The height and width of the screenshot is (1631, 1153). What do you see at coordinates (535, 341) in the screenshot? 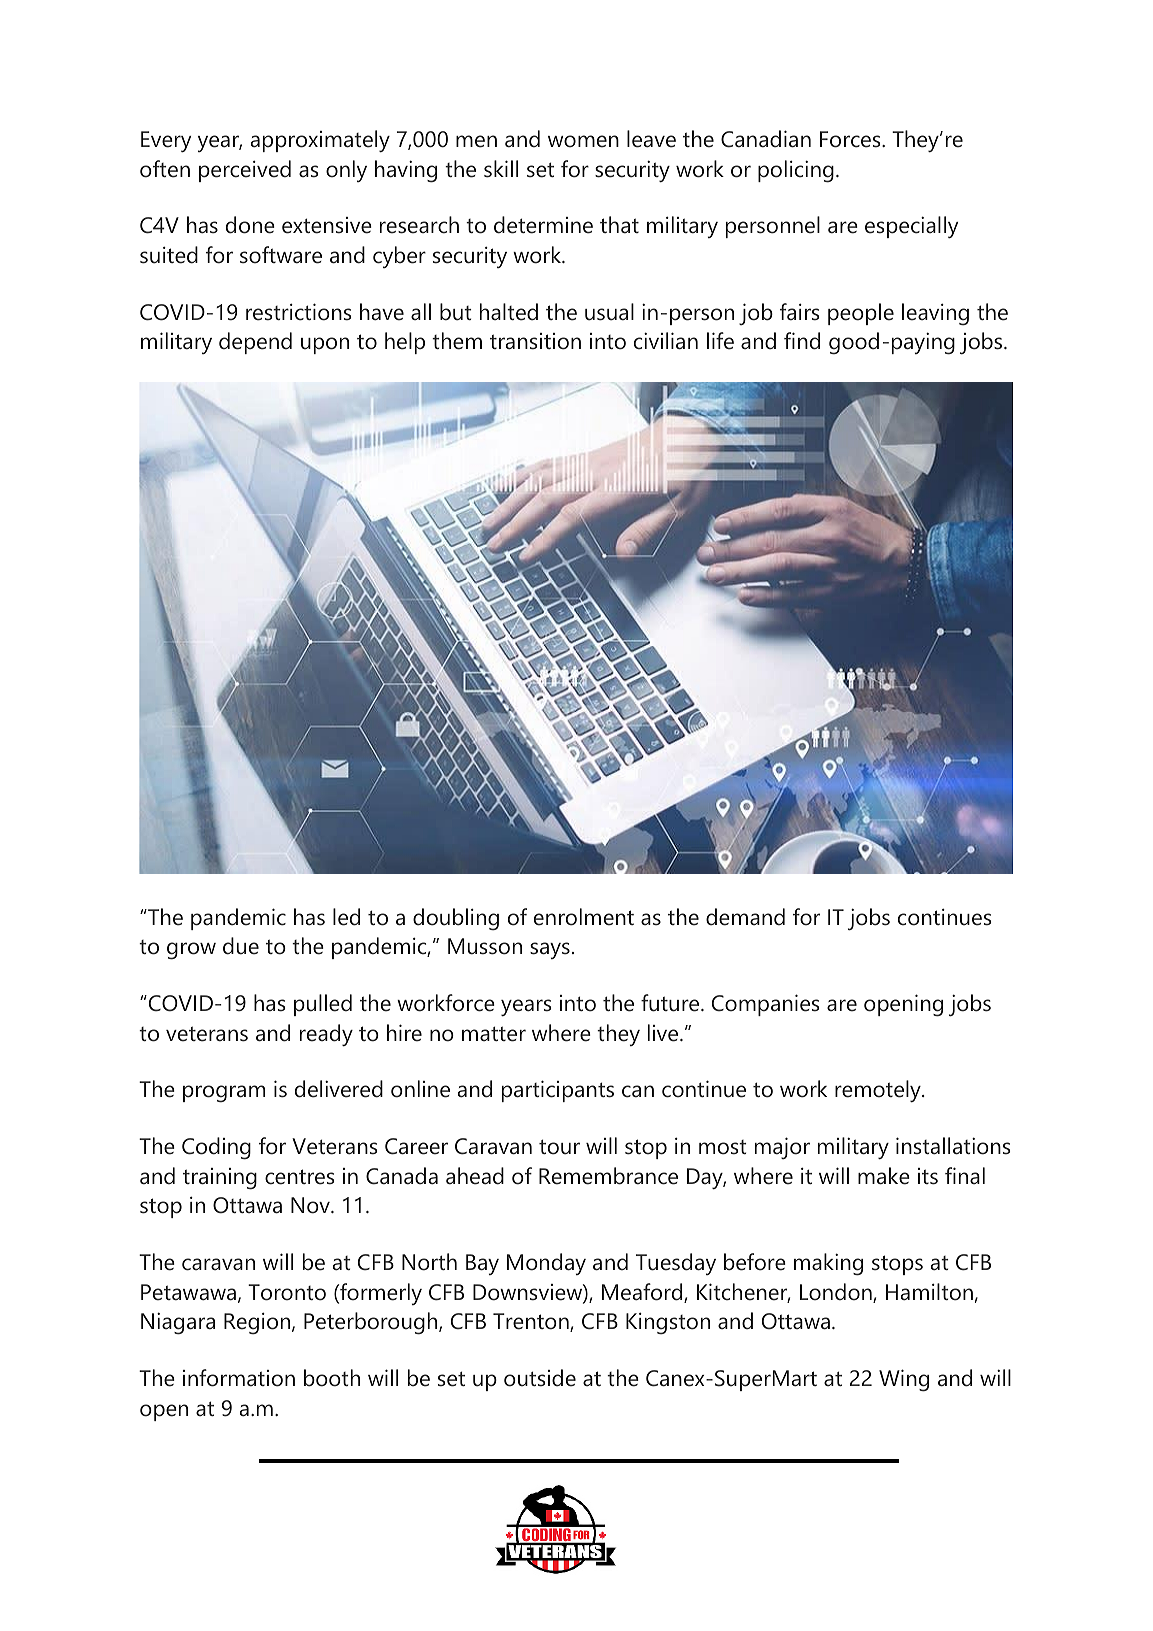
I see `transition` at bounding box center [535, 341].
